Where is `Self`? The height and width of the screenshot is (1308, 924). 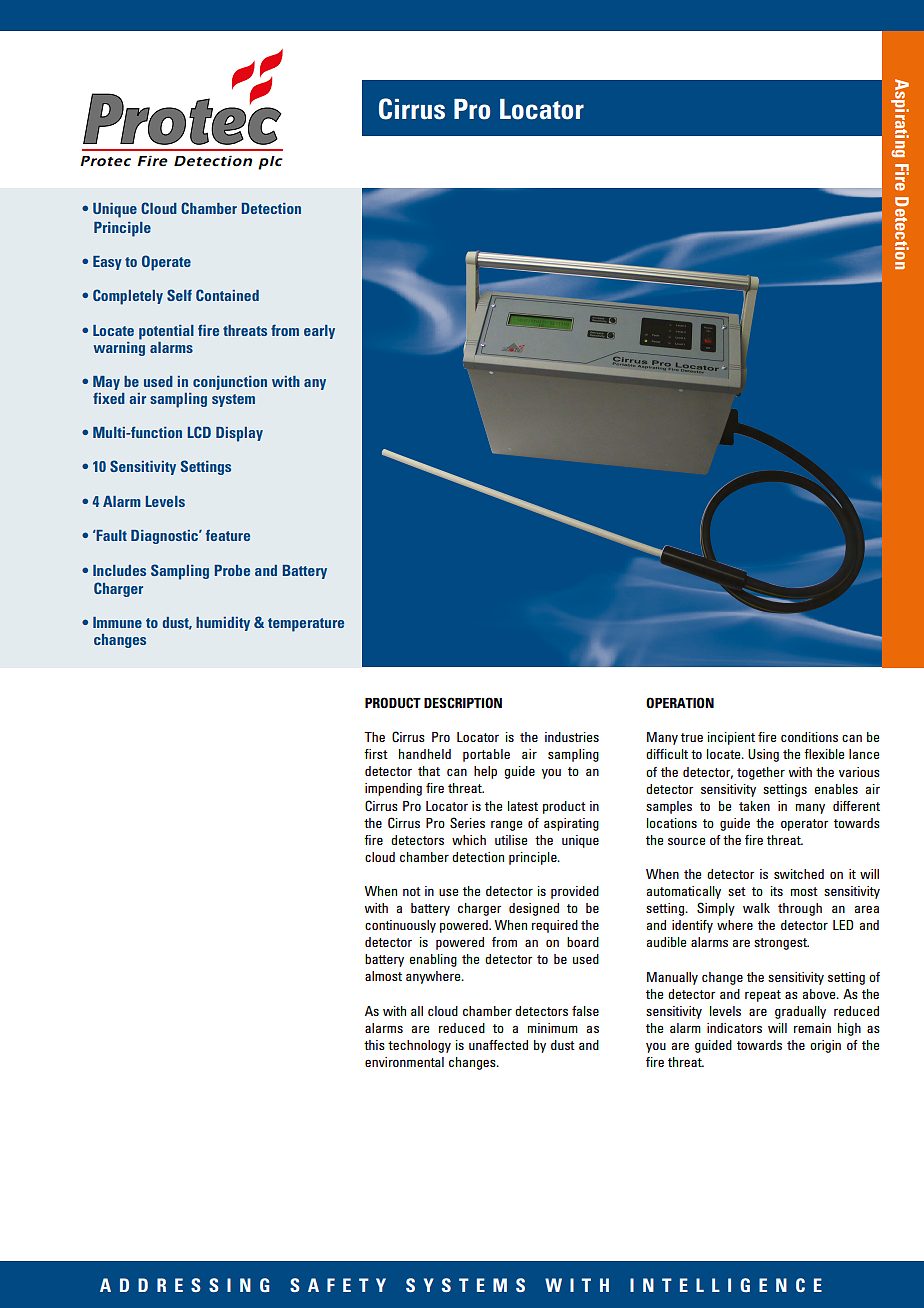
Self is located at coordinates (179, 295).
